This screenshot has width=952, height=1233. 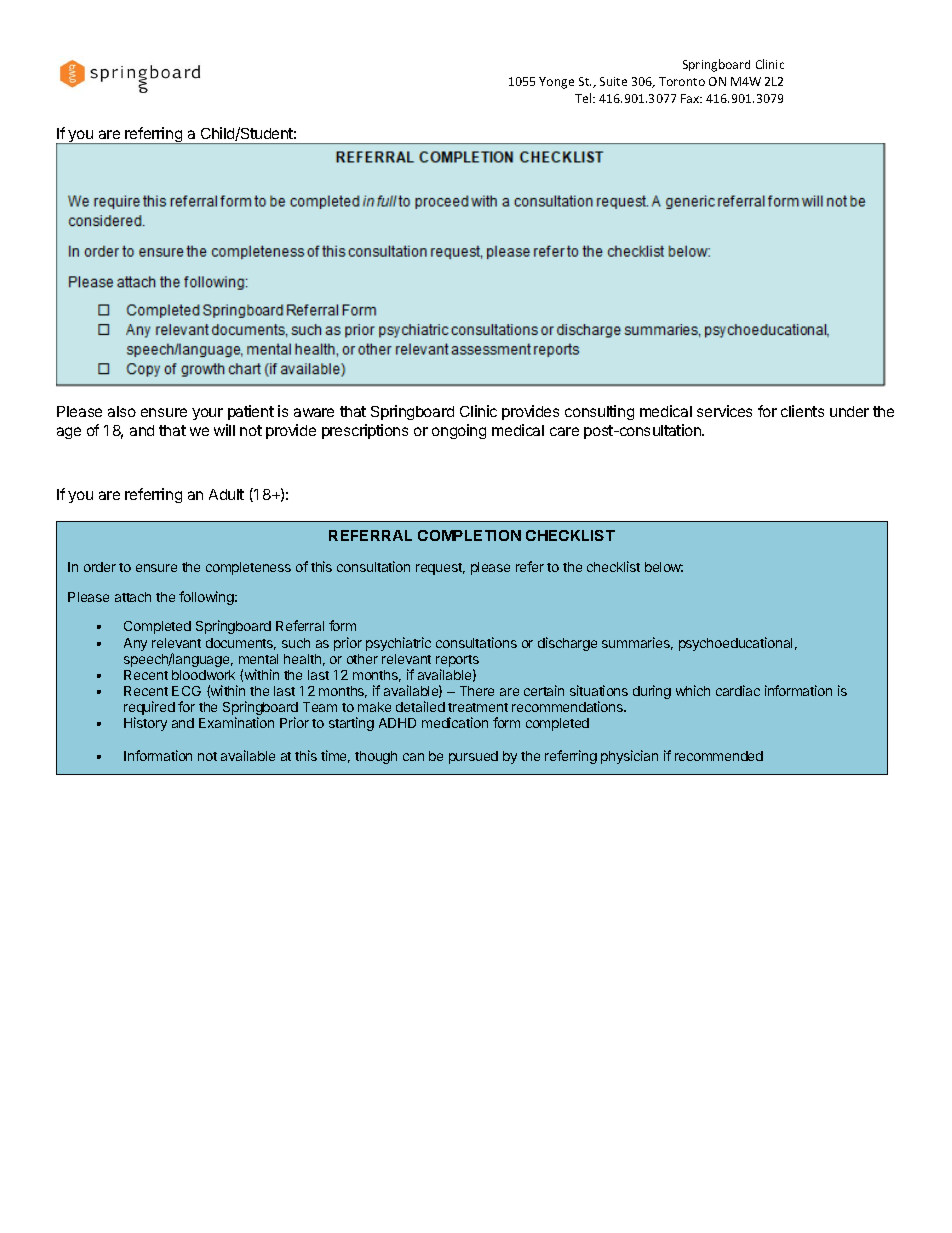 I want to click on your, so click(x=207, y=414).
